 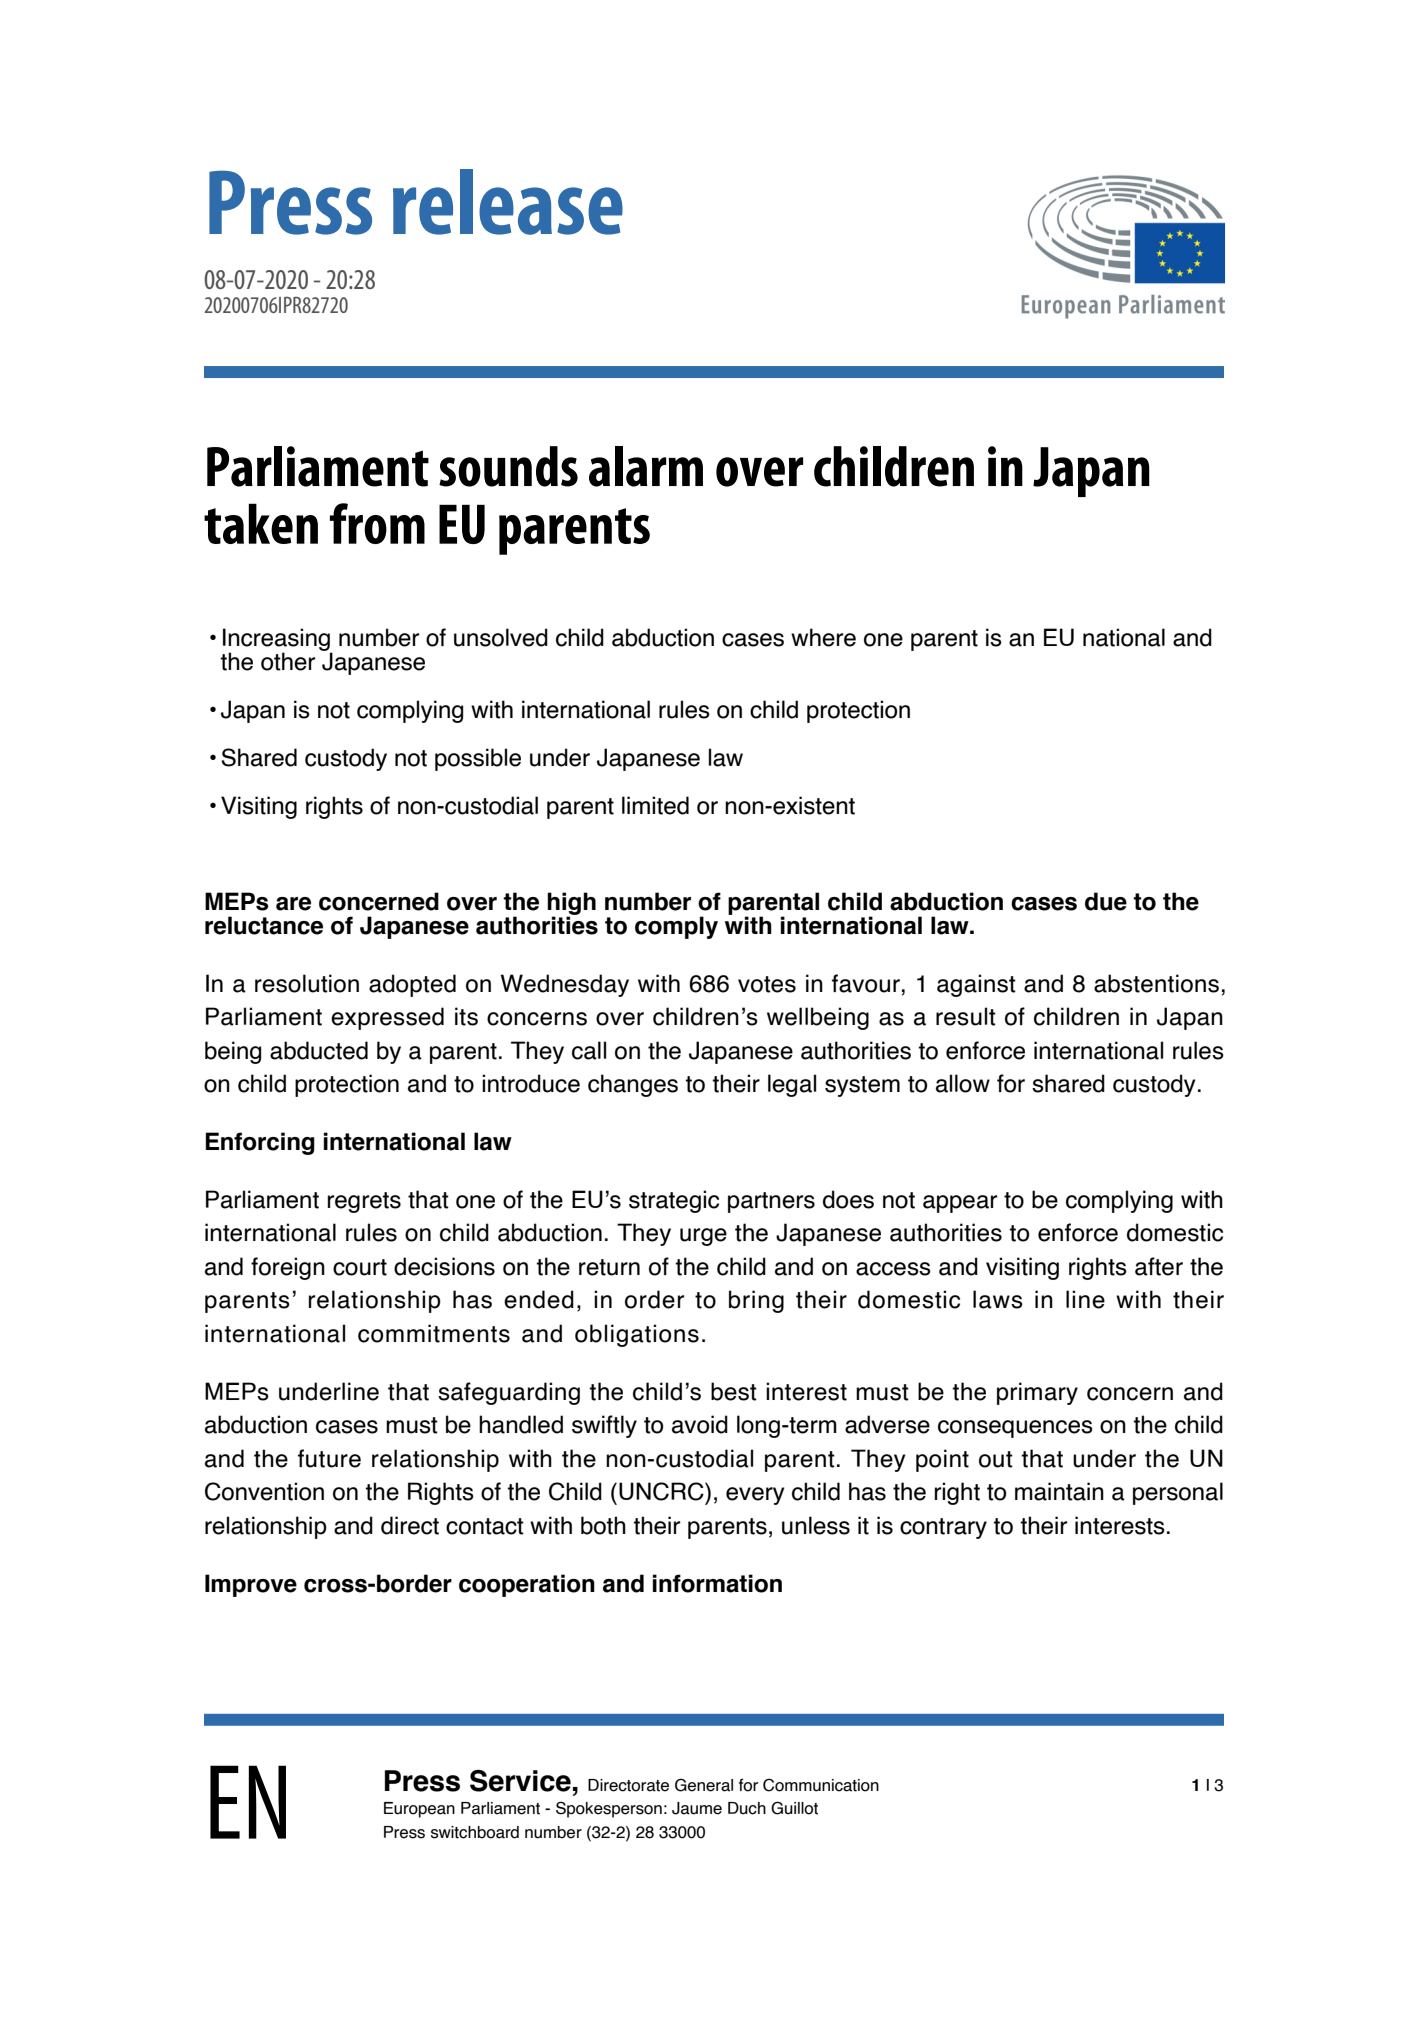 What do you see at coordinates (360, 1267) in the screenshot?
I see `court` at bounding box center [360, 1267].
